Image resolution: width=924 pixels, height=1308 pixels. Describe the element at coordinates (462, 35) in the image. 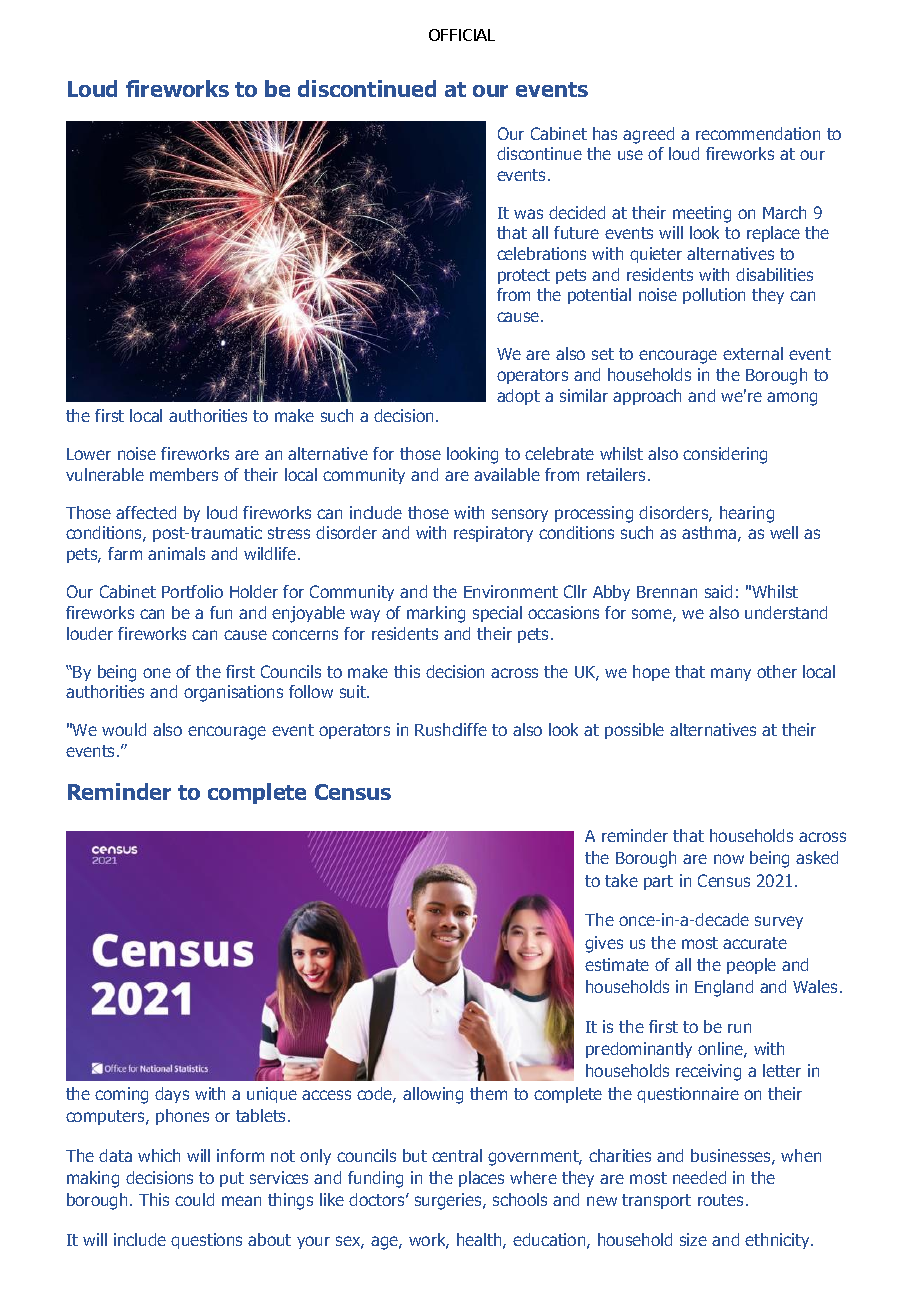

I see `OFFICIAL` at that location.
